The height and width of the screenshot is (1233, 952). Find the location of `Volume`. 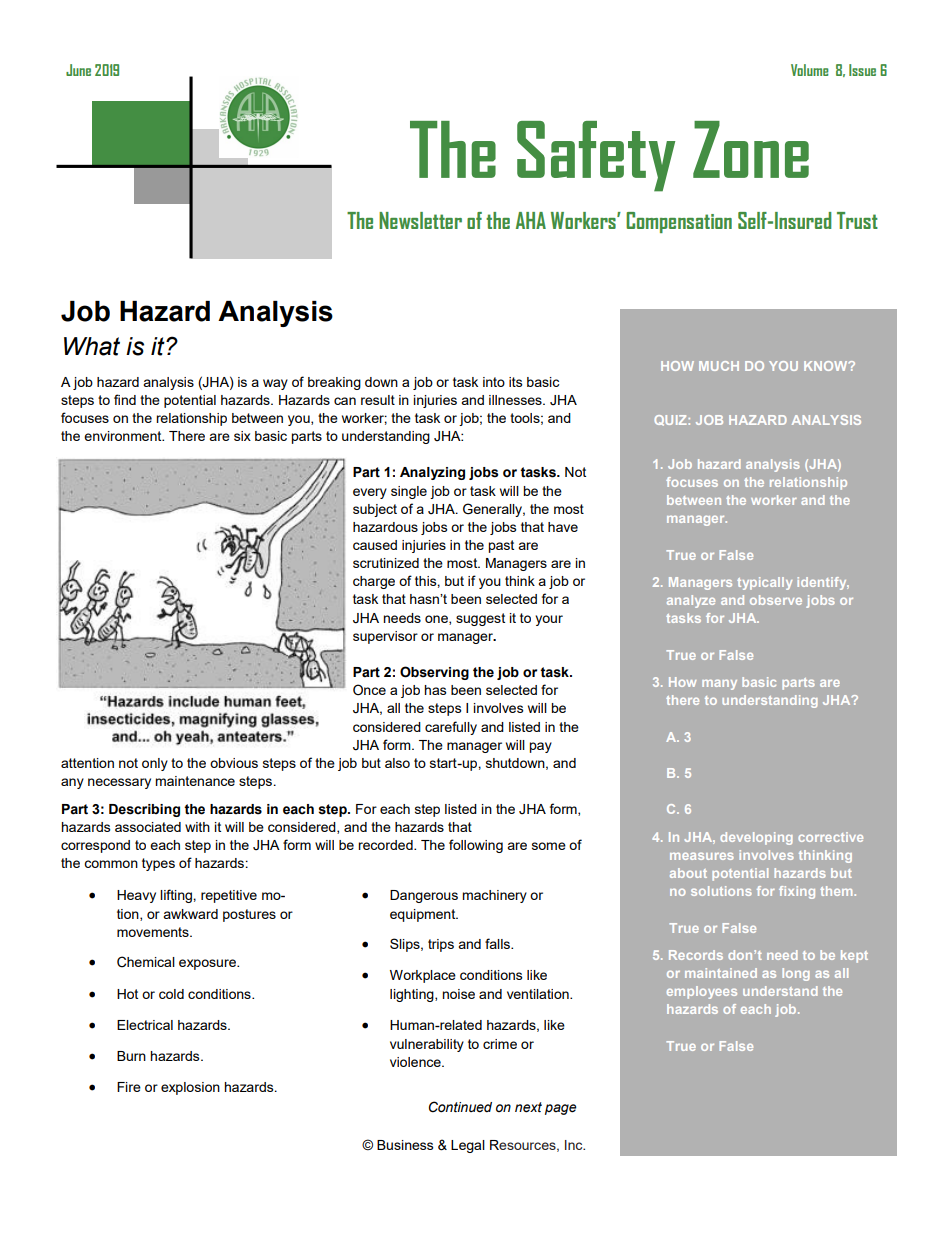

Volume is located at coordinates (810, 70).
